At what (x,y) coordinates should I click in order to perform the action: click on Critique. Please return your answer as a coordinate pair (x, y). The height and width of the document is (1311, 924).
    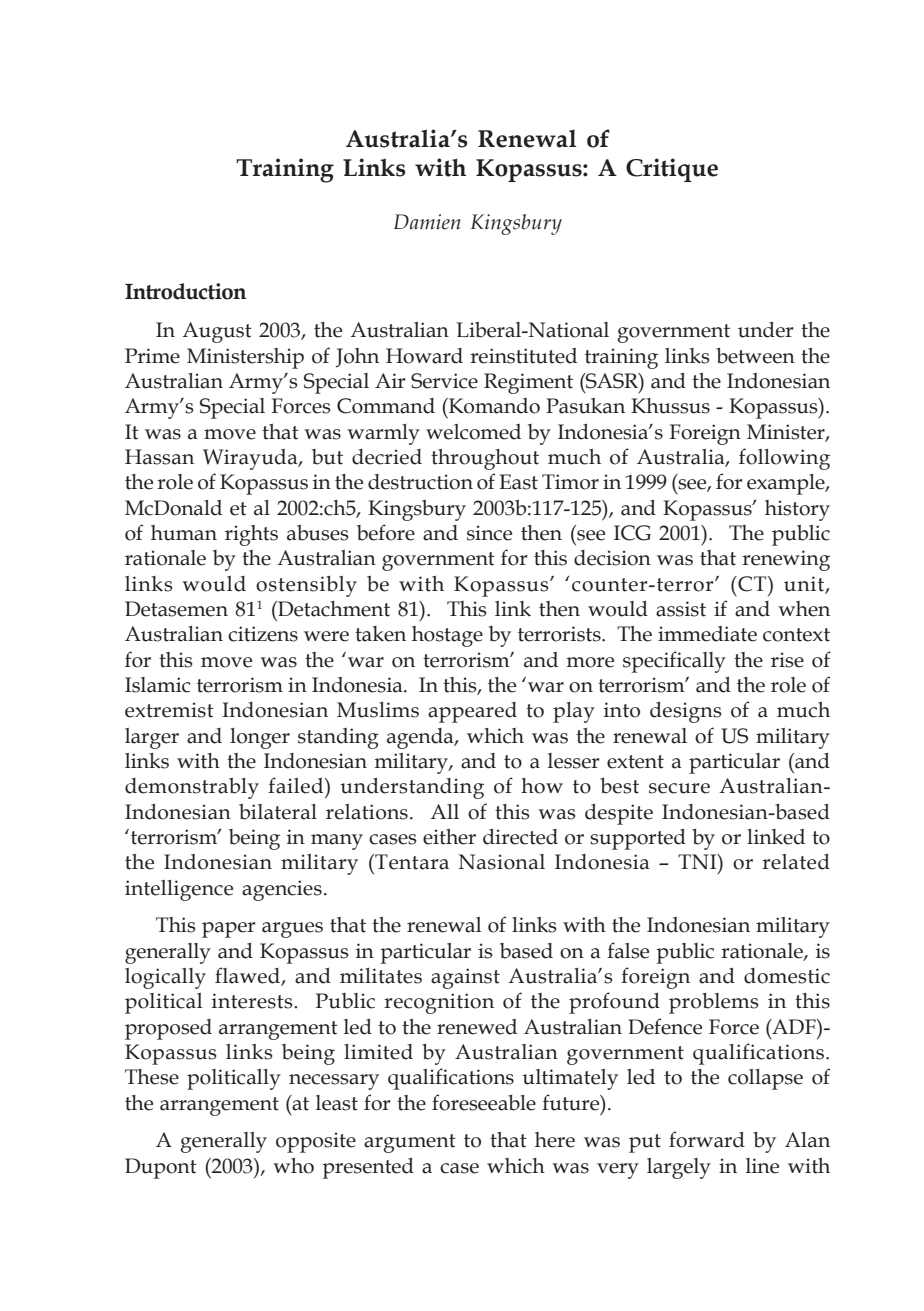
    Looking at the image, I should click on (672, 170).
